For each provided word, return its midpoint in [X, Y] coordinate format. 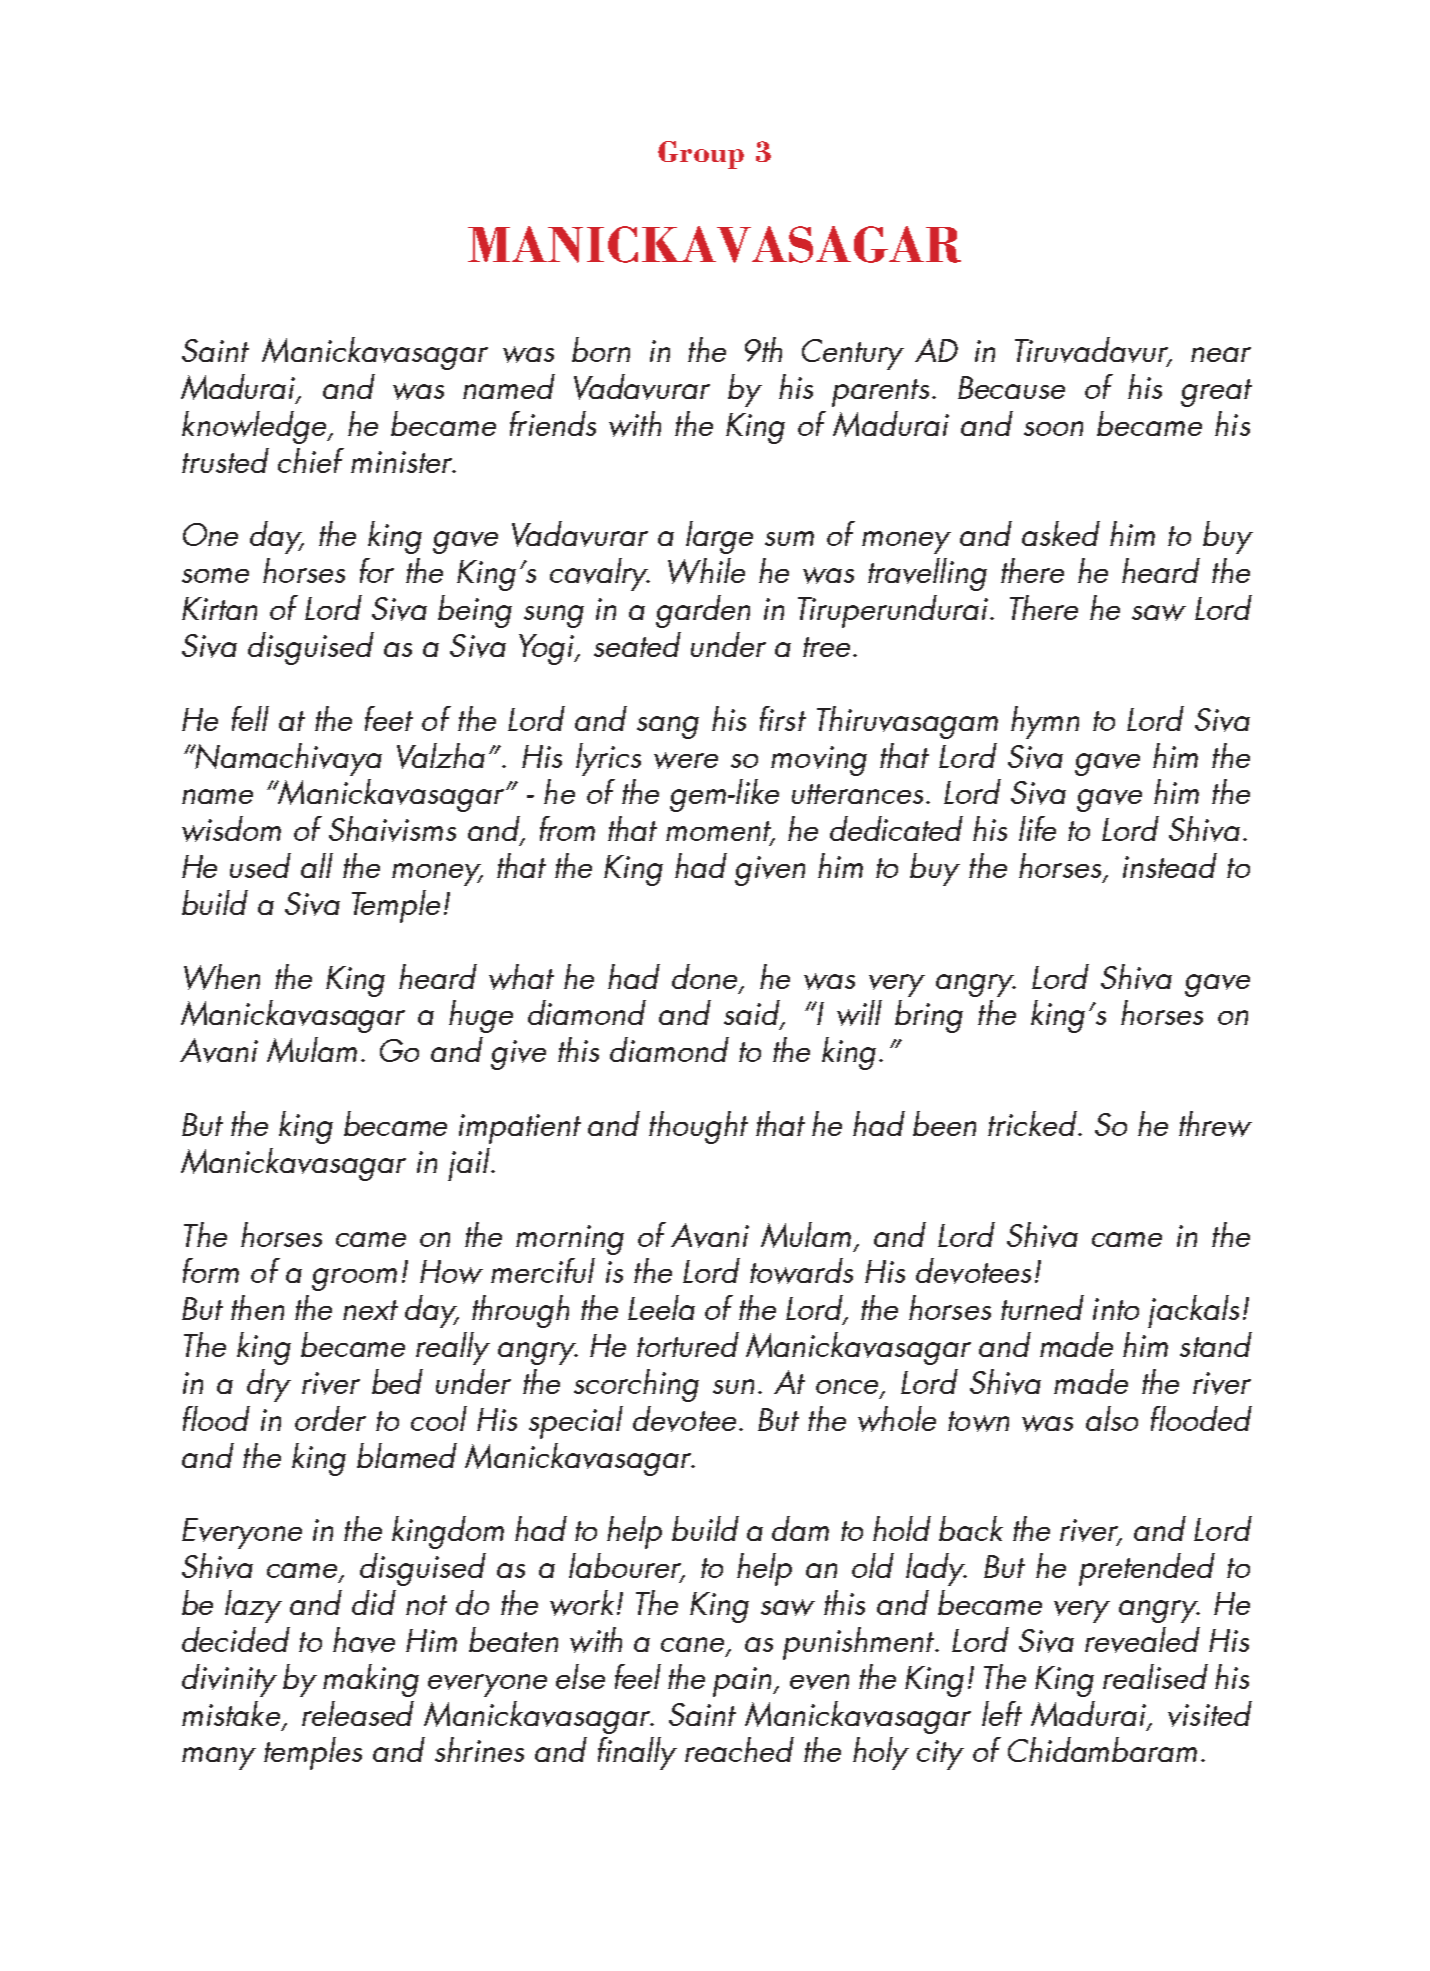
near [1221, 354]
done [704, 976]
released [358, 1713]
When [222, 977]
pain [742, 1682]
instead [1170, 865]
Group [701, 155]
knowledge [255, 427]
